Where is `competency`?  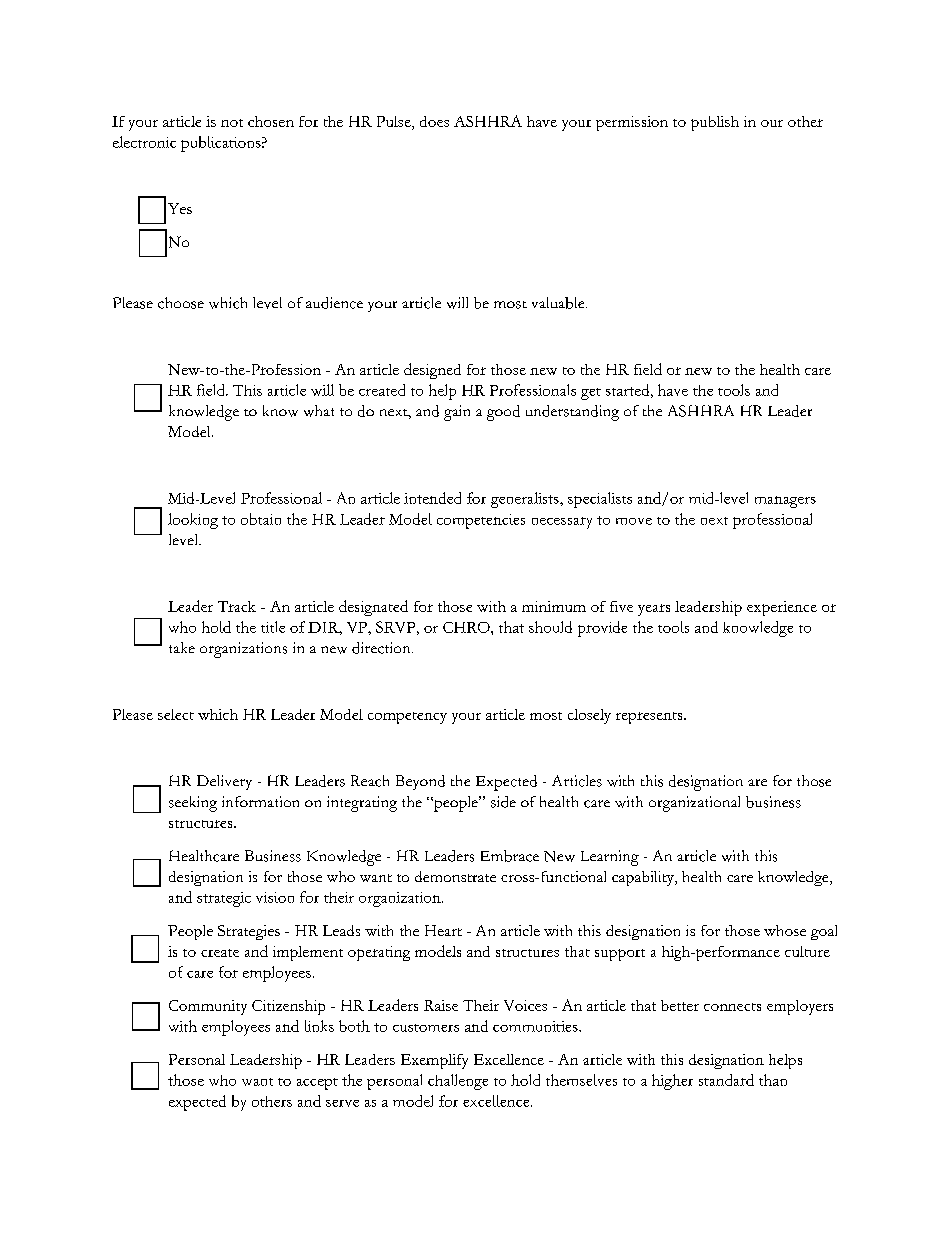
competency is located at coordinates (407, 718).
